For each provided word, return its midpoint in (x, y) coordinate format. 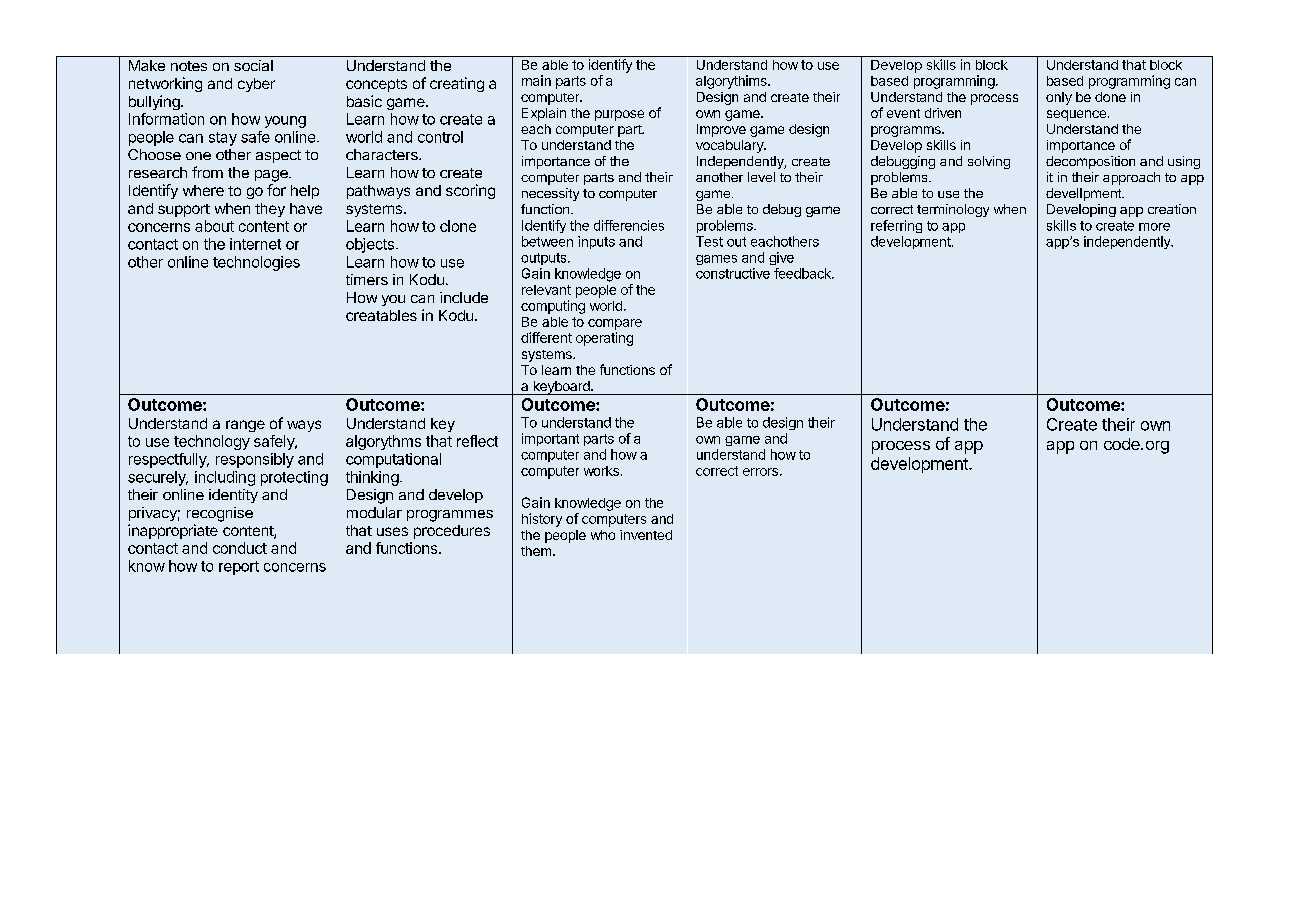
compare (615, 324)
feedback (803, 273)
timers (367, 279)
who (603, 535)
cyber (256, 85)
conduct (240, 548)
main (536, 80)
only (1059, 98)
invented (646, 535)
